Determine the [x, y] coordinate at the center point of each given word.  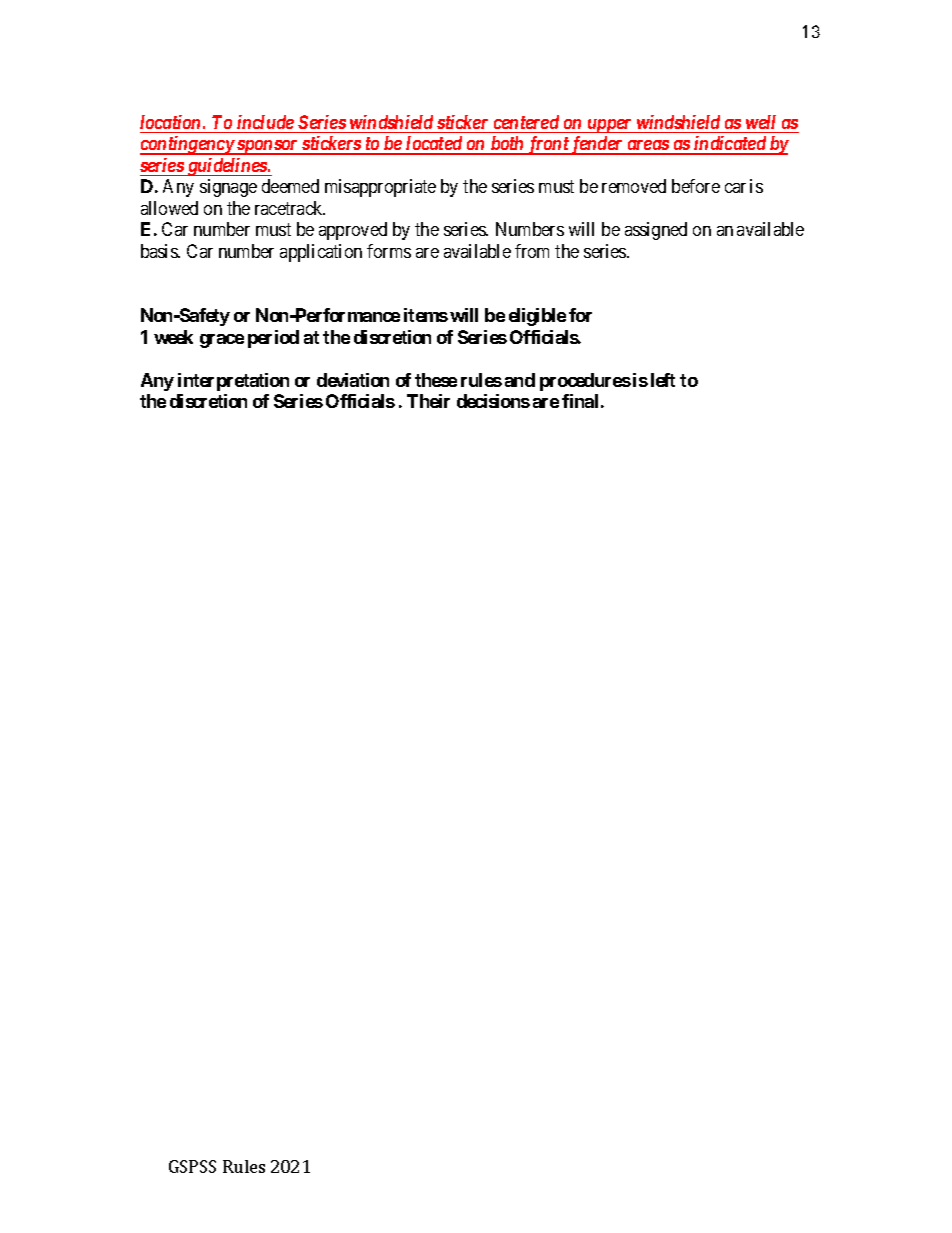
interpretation [233, 382]
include [265, 122]
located [434, 145]
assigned [656, 231]
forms [389, 251]
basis [160, 251]
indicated [730, 145]
